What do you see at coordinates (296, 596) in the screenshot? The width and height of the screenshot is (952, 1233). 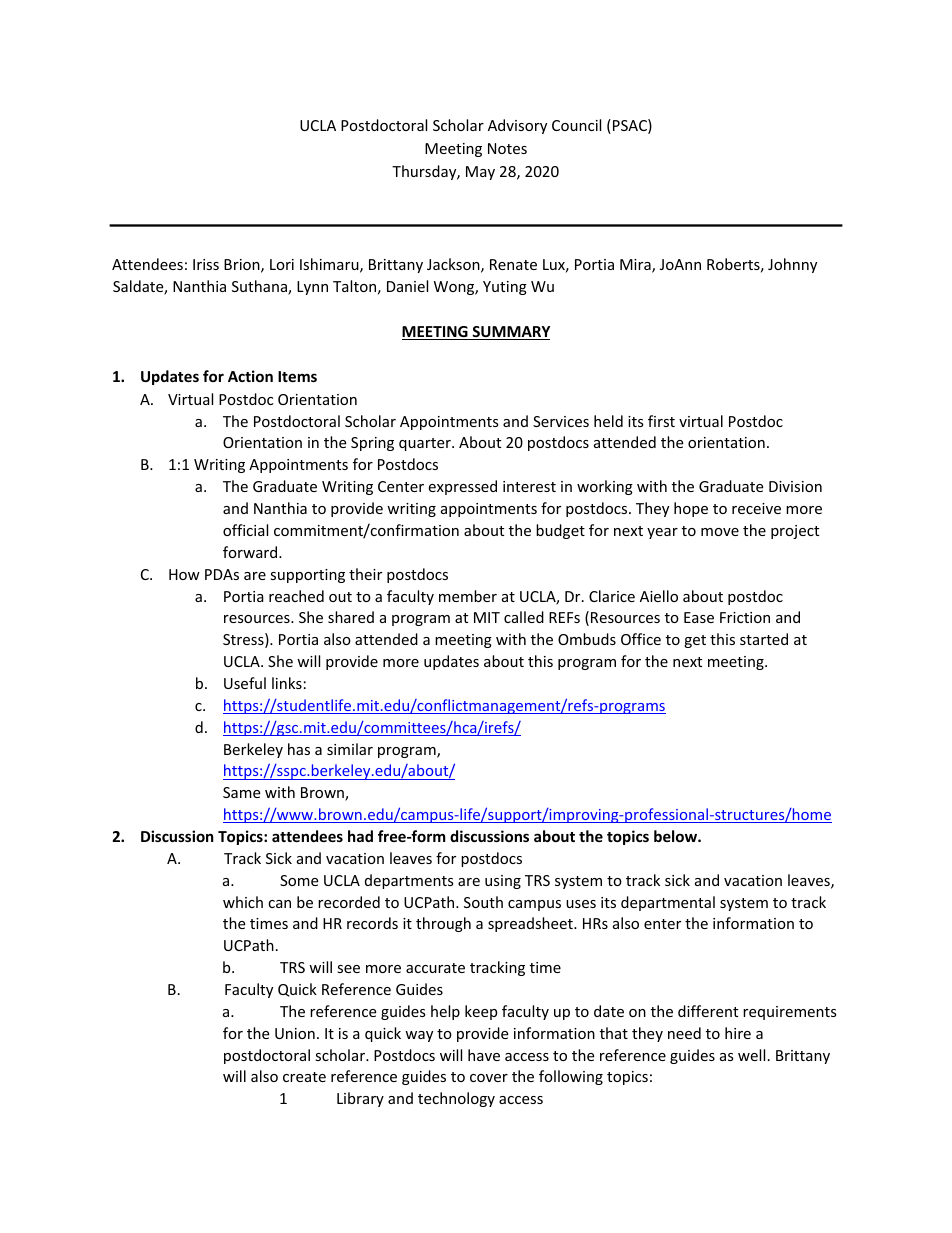 I see `reached` at bounding box center [296, 596].
